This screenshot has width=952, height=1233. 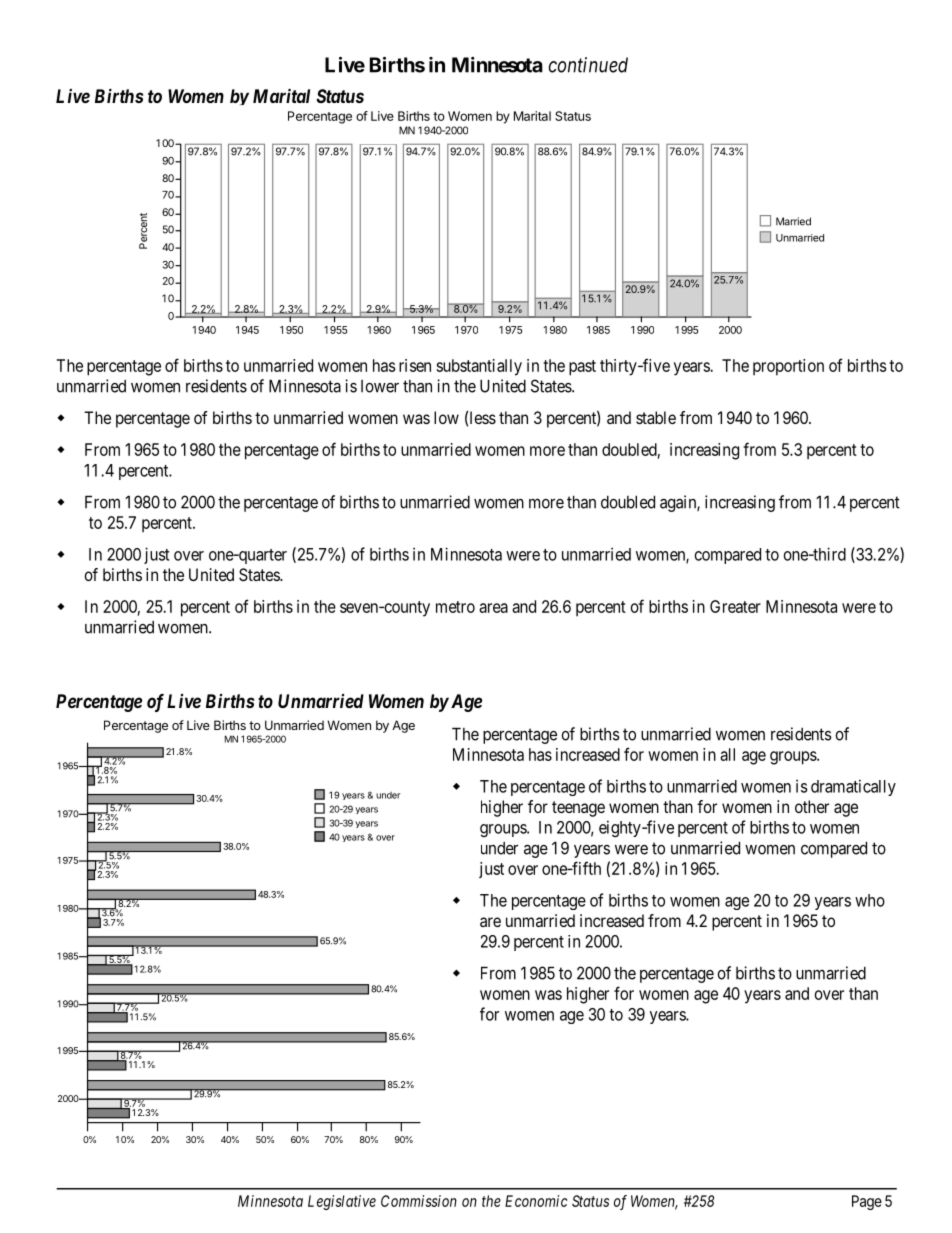 What do you see at coordinates (419, 1201) in the screenshot?
I see `Commission` at bounding box center [419, 1201].
